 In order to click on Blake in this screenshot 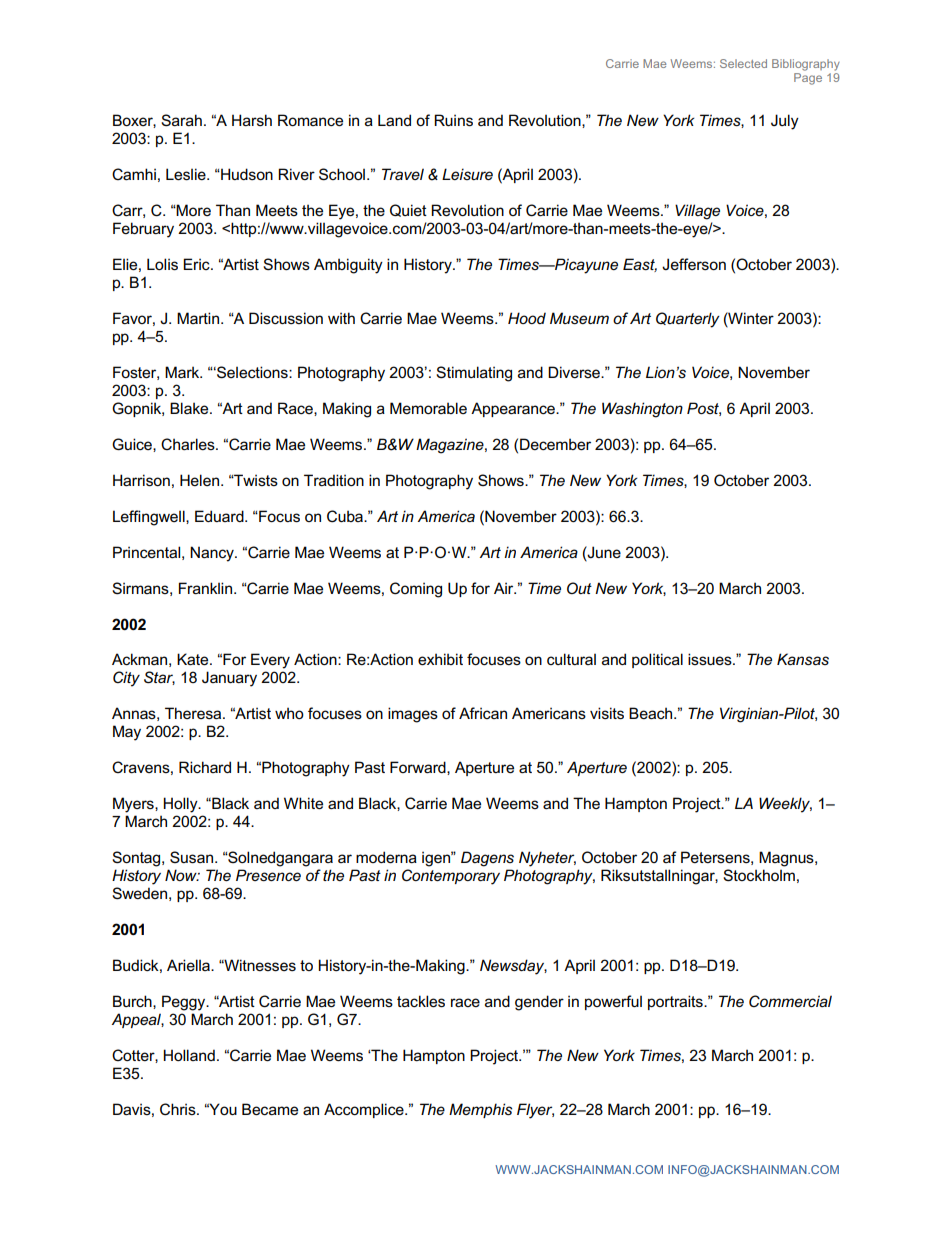, I will do `click(190, 408)`.
